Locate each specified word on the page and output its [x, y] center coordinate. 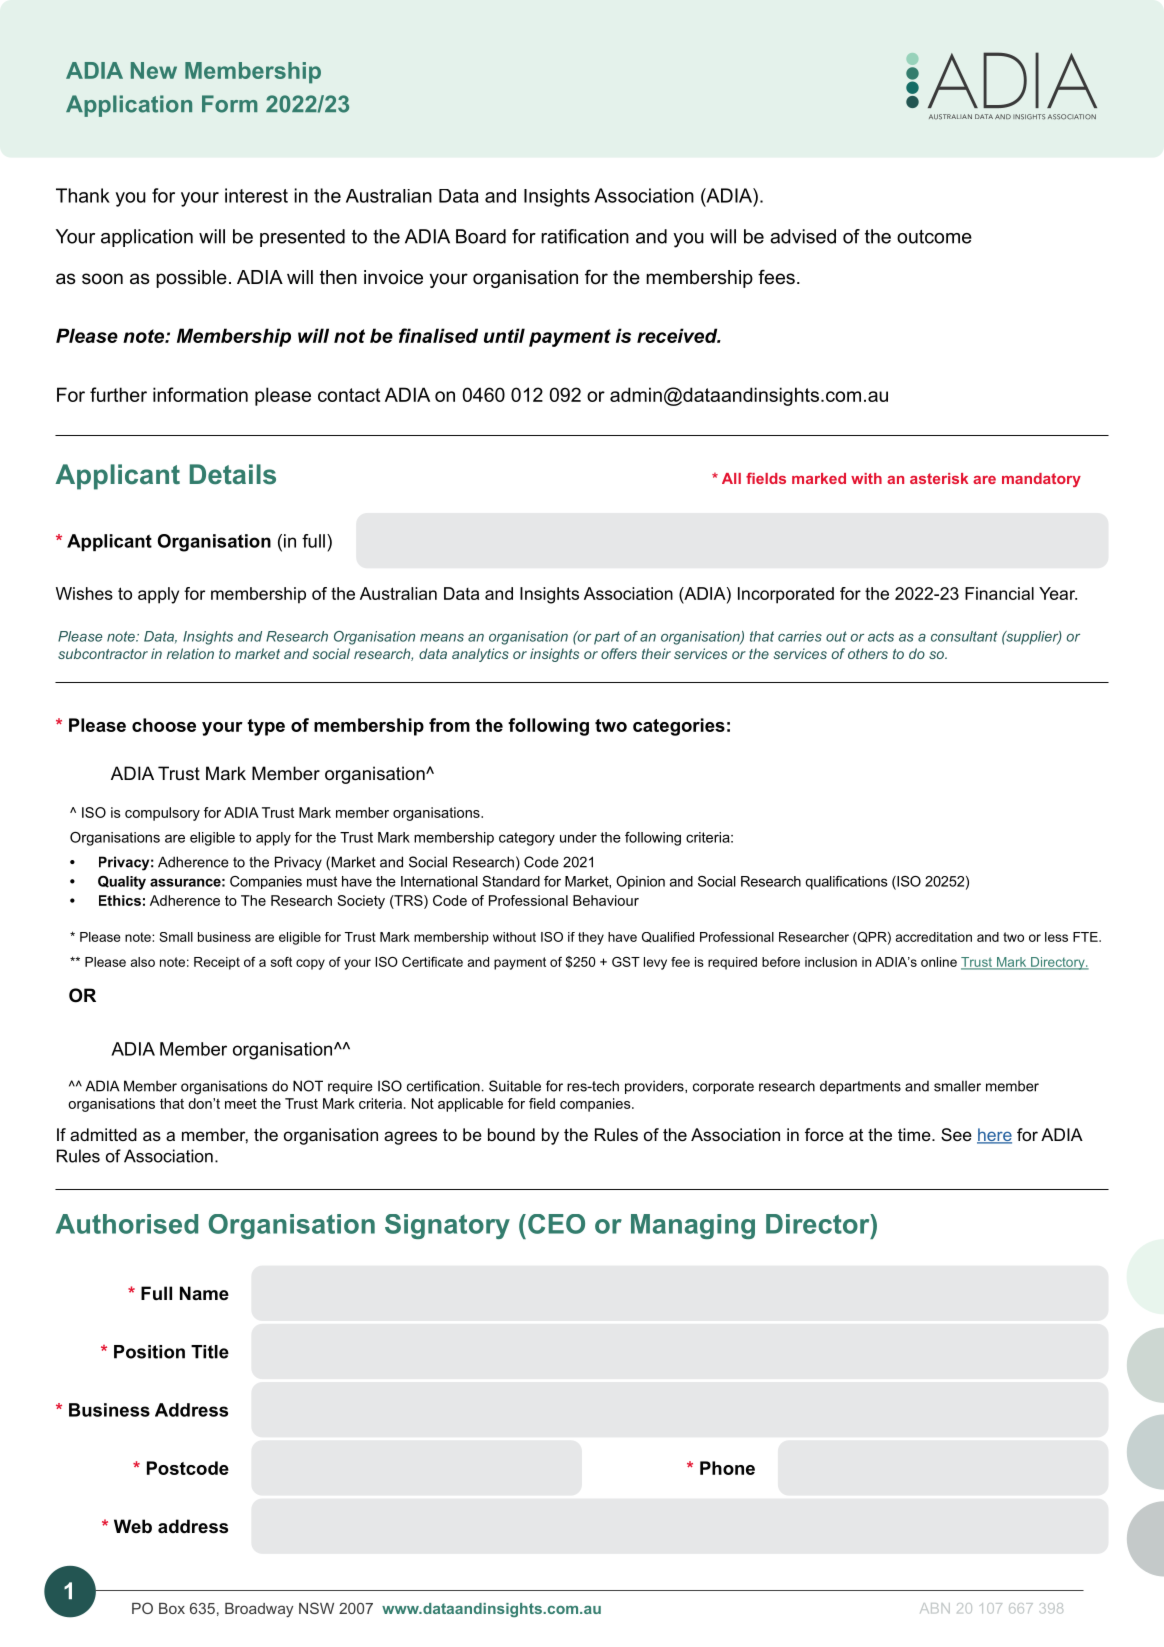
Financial [999, 593]
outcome [934, 237]
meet [241, 1103]
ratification [585, 236]
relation [190, 653]
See [956, 1134]
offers [619, 653]
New [154, 70]
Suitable [515, 1086]
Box [172, 1608]
